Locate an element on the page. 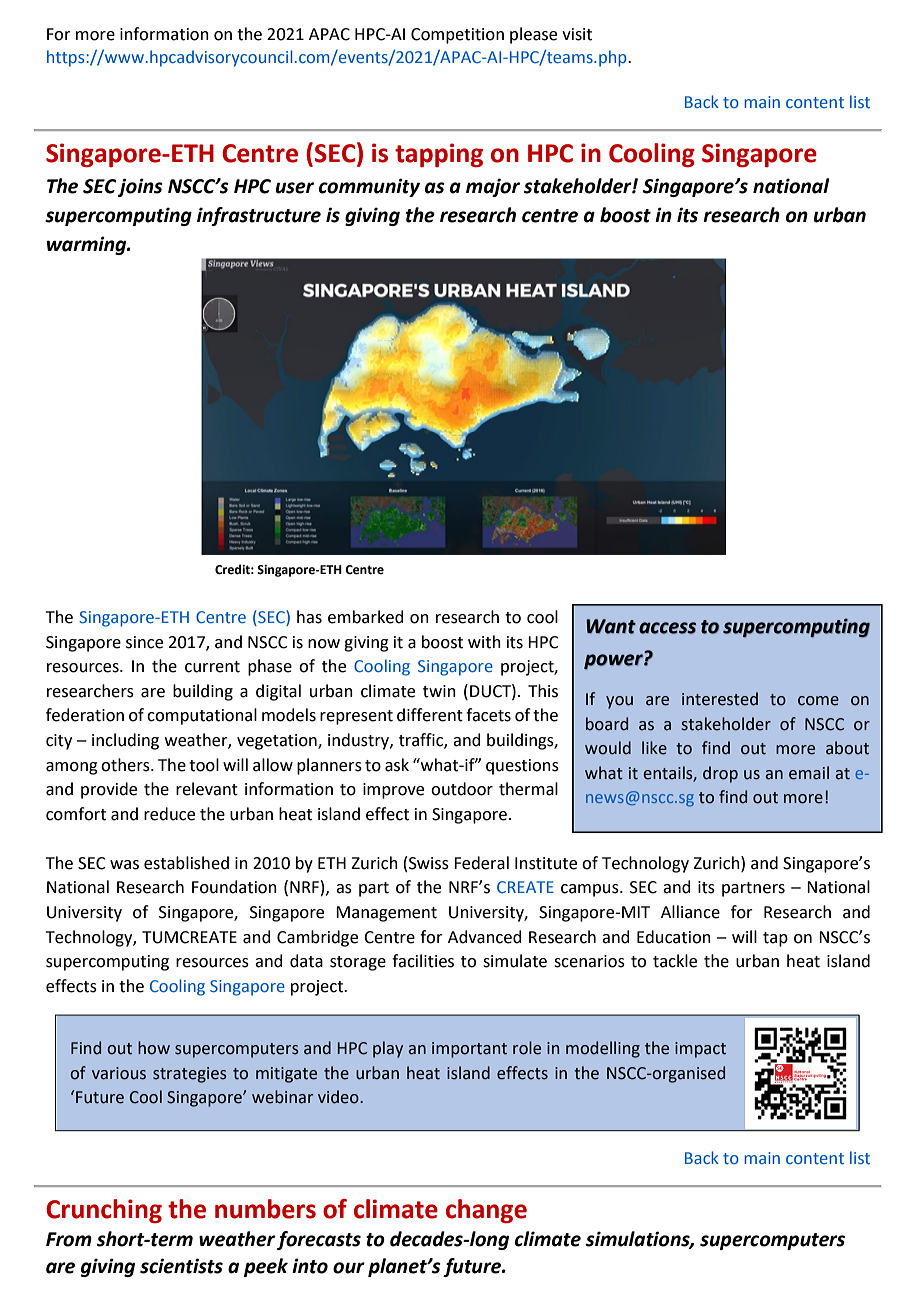 The height and width of the page is (1308, 924). access is located at coordinates (667, 628).
